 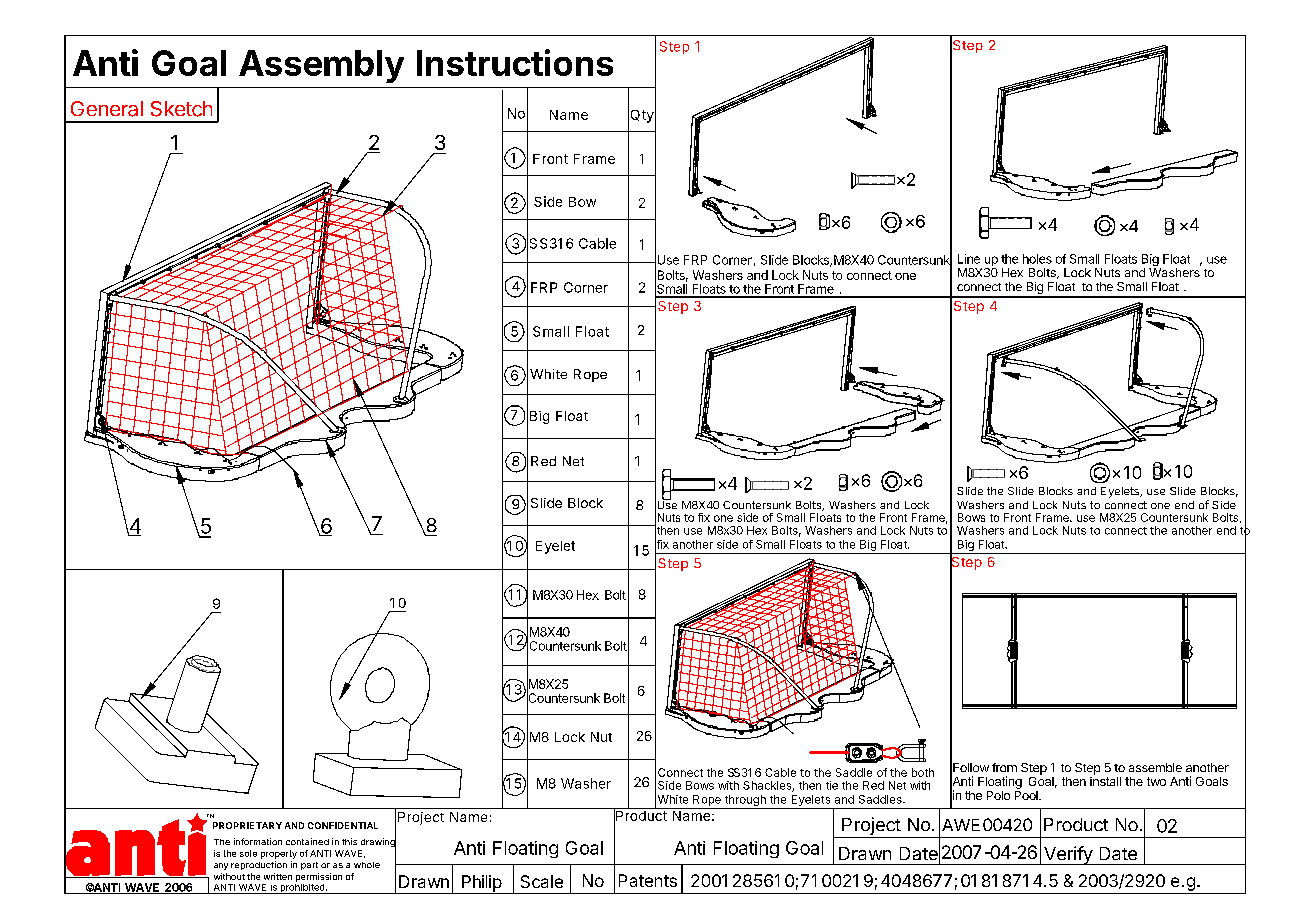 I want to click on holes, so click(x=1037, y=259).
